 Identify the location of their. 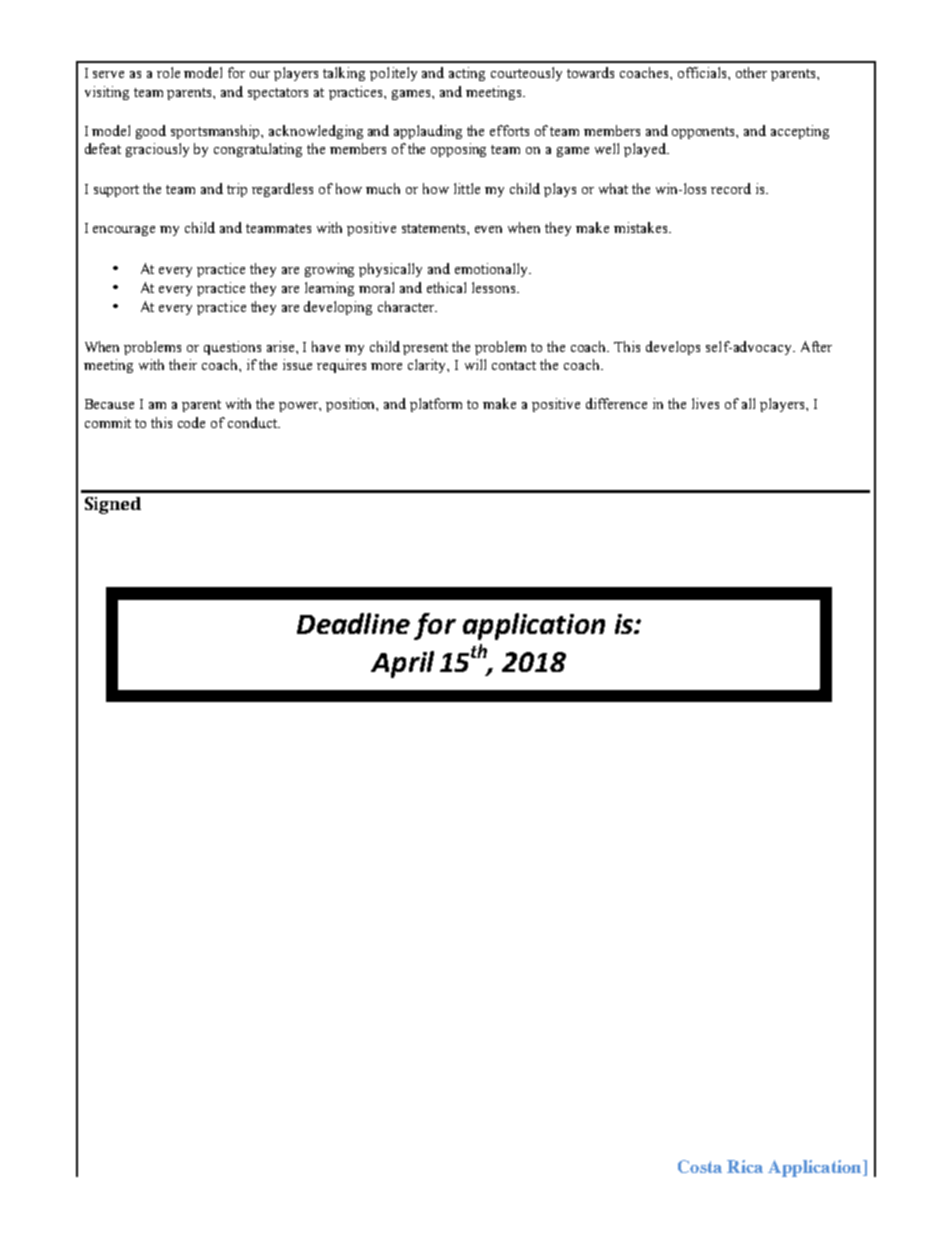
(183, 364).
